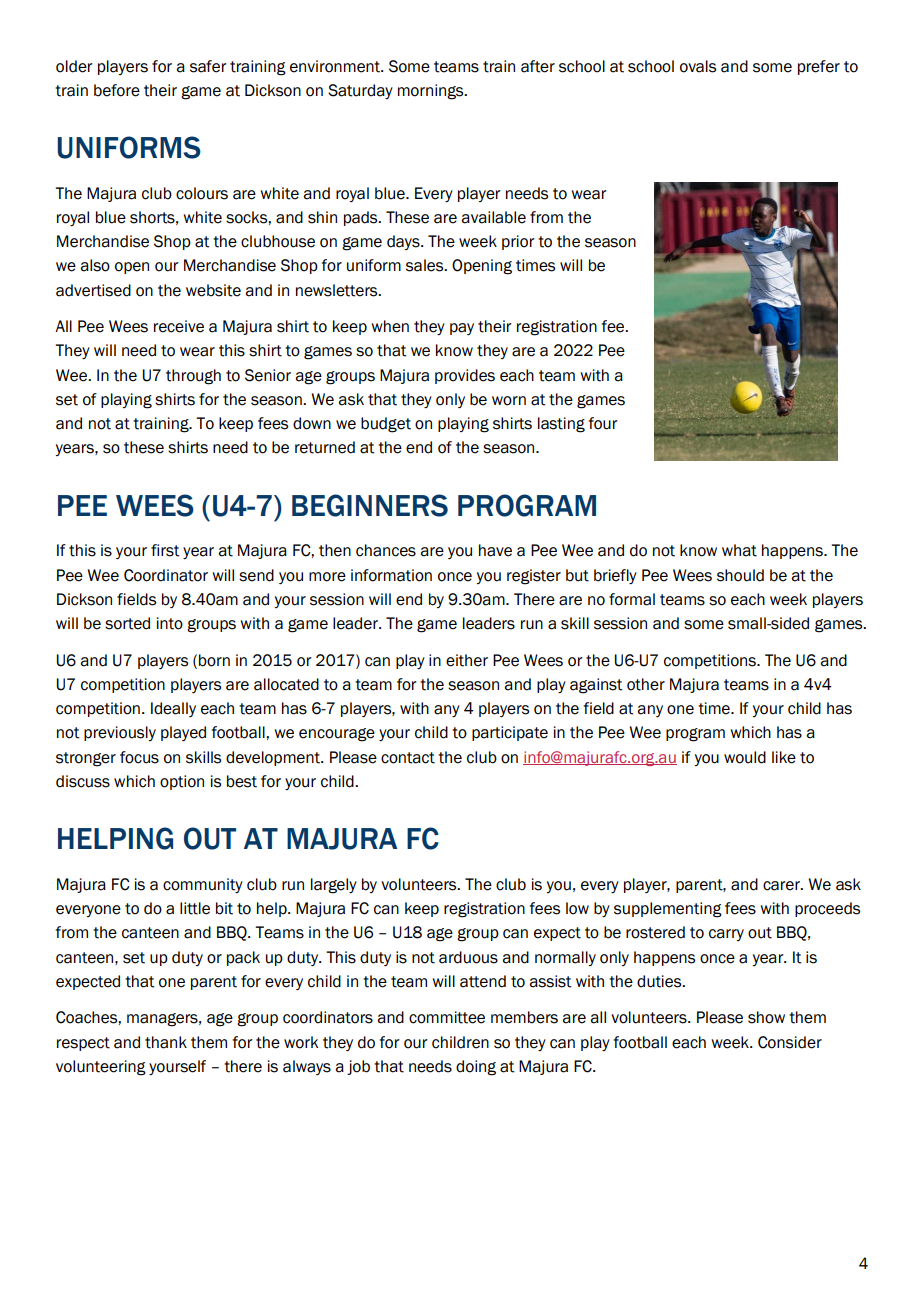  What do you see at coordinates (179, 326) in the screenshot?
I see `receive` at bounding box center [179, 326].
